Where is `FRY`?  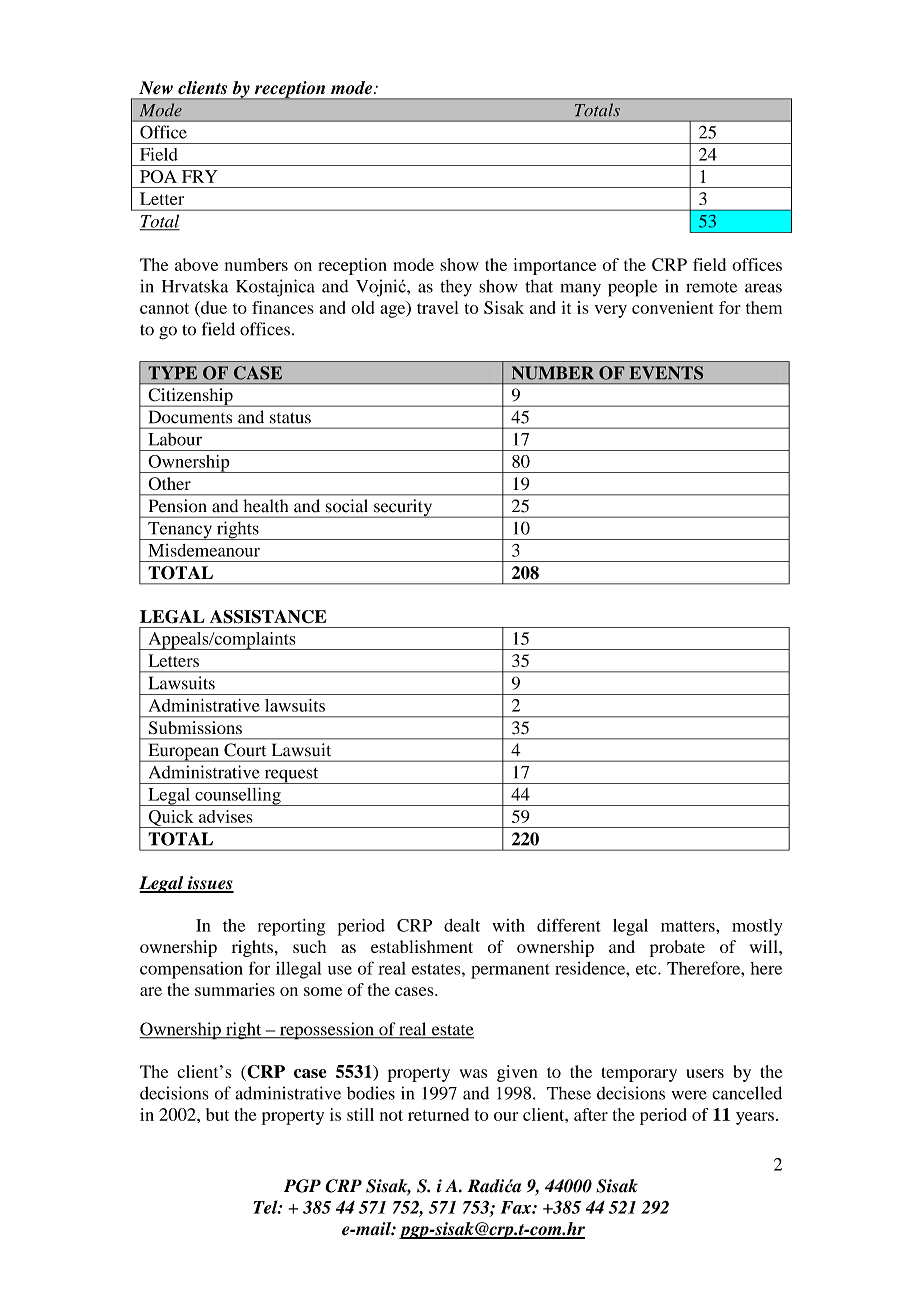 FRY is located at coordinates (200, 176).
